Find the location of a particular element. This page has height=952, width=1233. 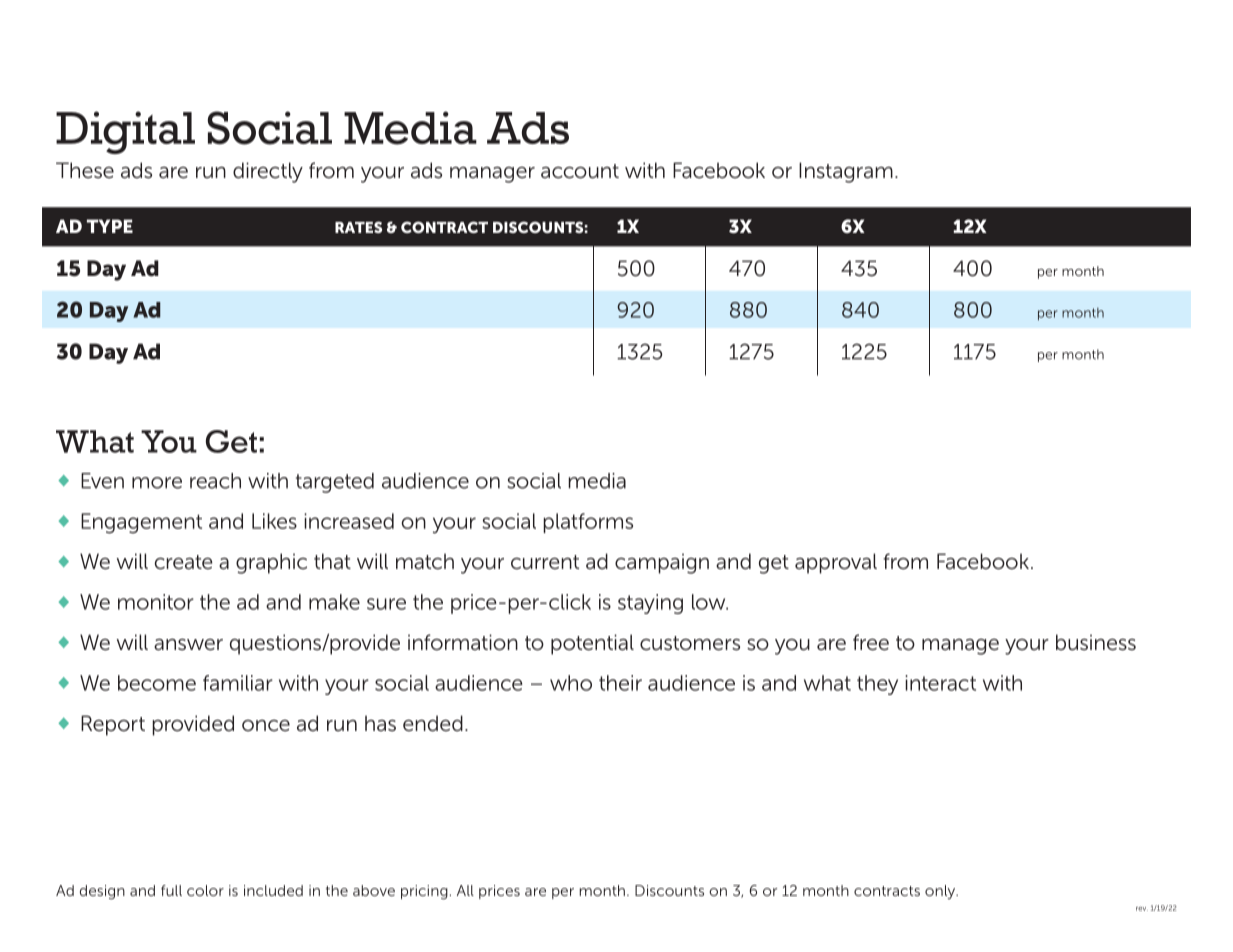

answer is located at coordinates (188, 645).
